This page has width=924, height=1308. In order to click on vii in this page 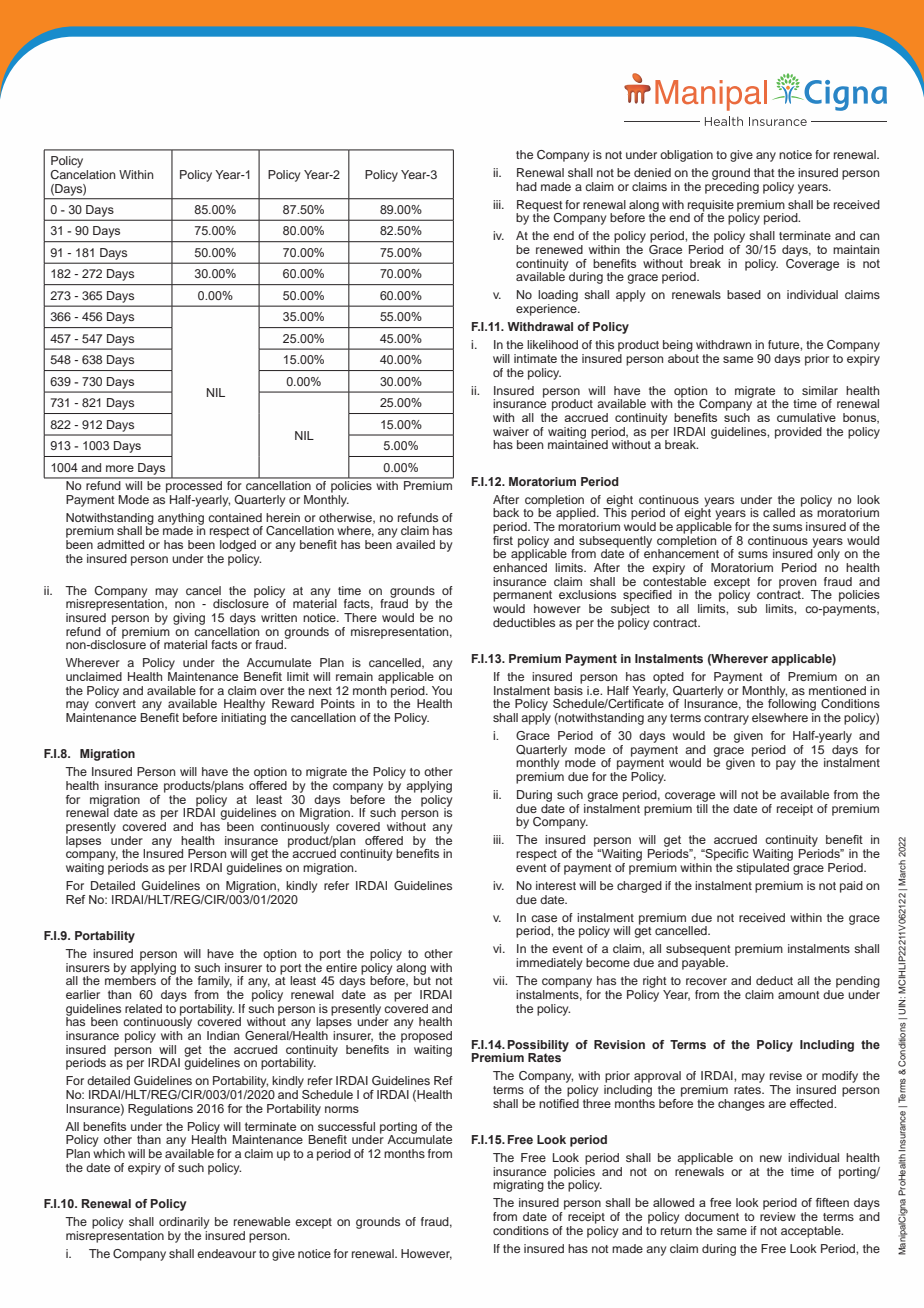, I will do `click(499, 980)`.
